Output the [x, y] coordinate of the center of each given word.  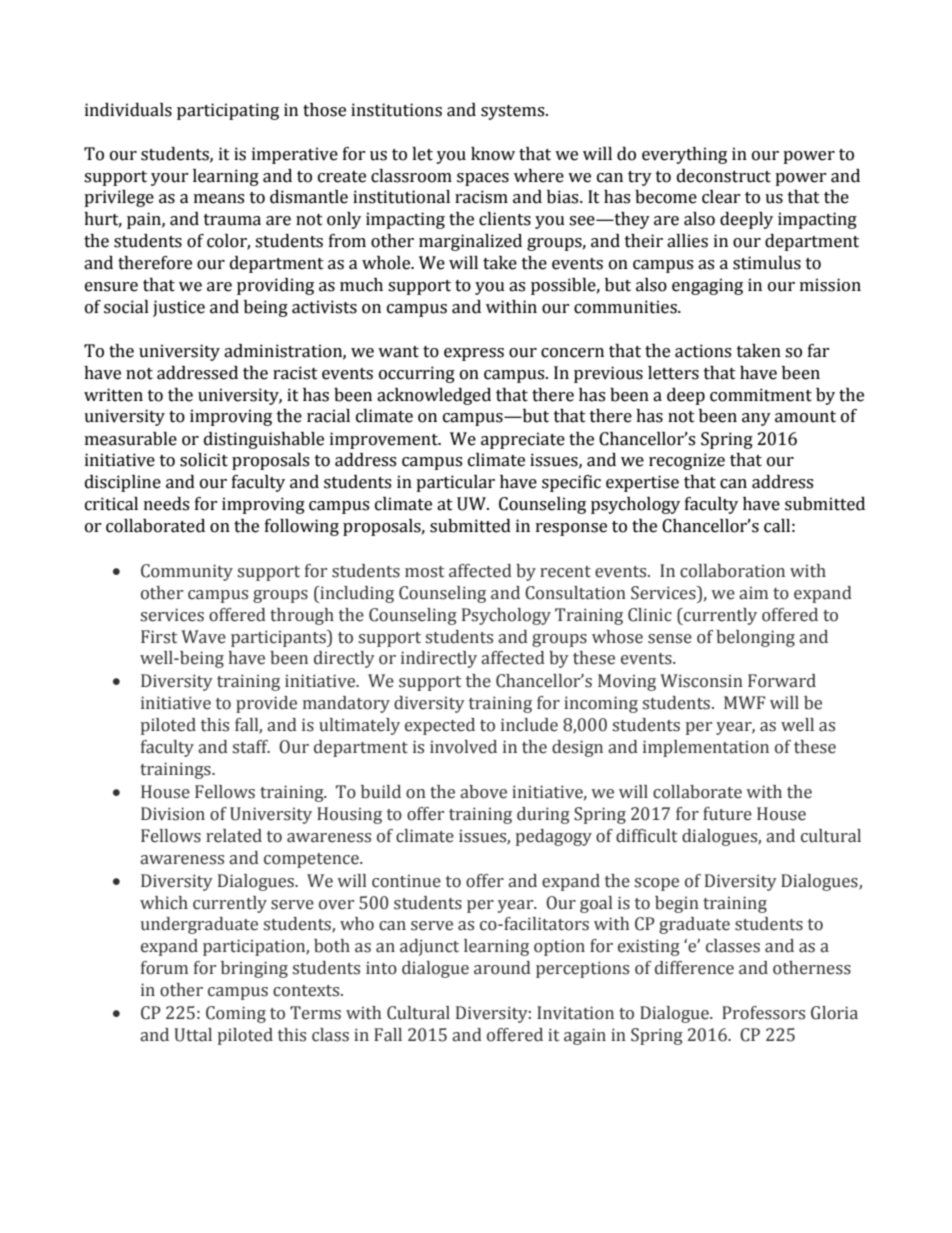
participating [228, 111]
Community [187, 572]
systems [514, 112]
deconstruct [724, 176]
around [502, 968]
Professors [763, 1013]
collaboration [732, 571]
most [424, 572]
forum [164, 968]
